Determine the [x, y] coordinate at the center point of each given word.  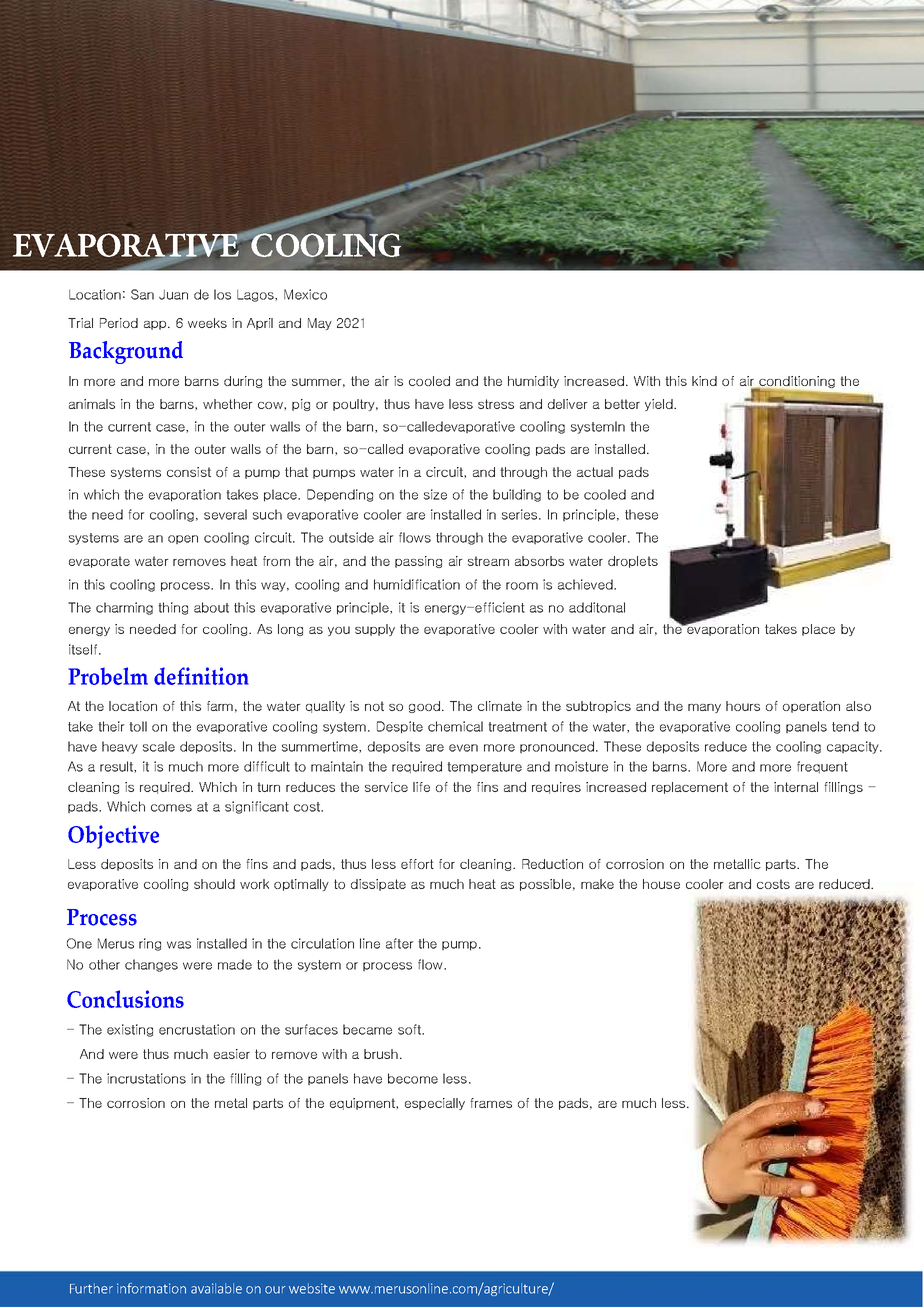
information [151, 1288]
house [661, 884]
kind [704, 381]
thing [173, 608]
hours [743, 706]
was [179, 945]
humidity [533, 382]
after [399, 943]
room [522, 586]
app [156, 325]
